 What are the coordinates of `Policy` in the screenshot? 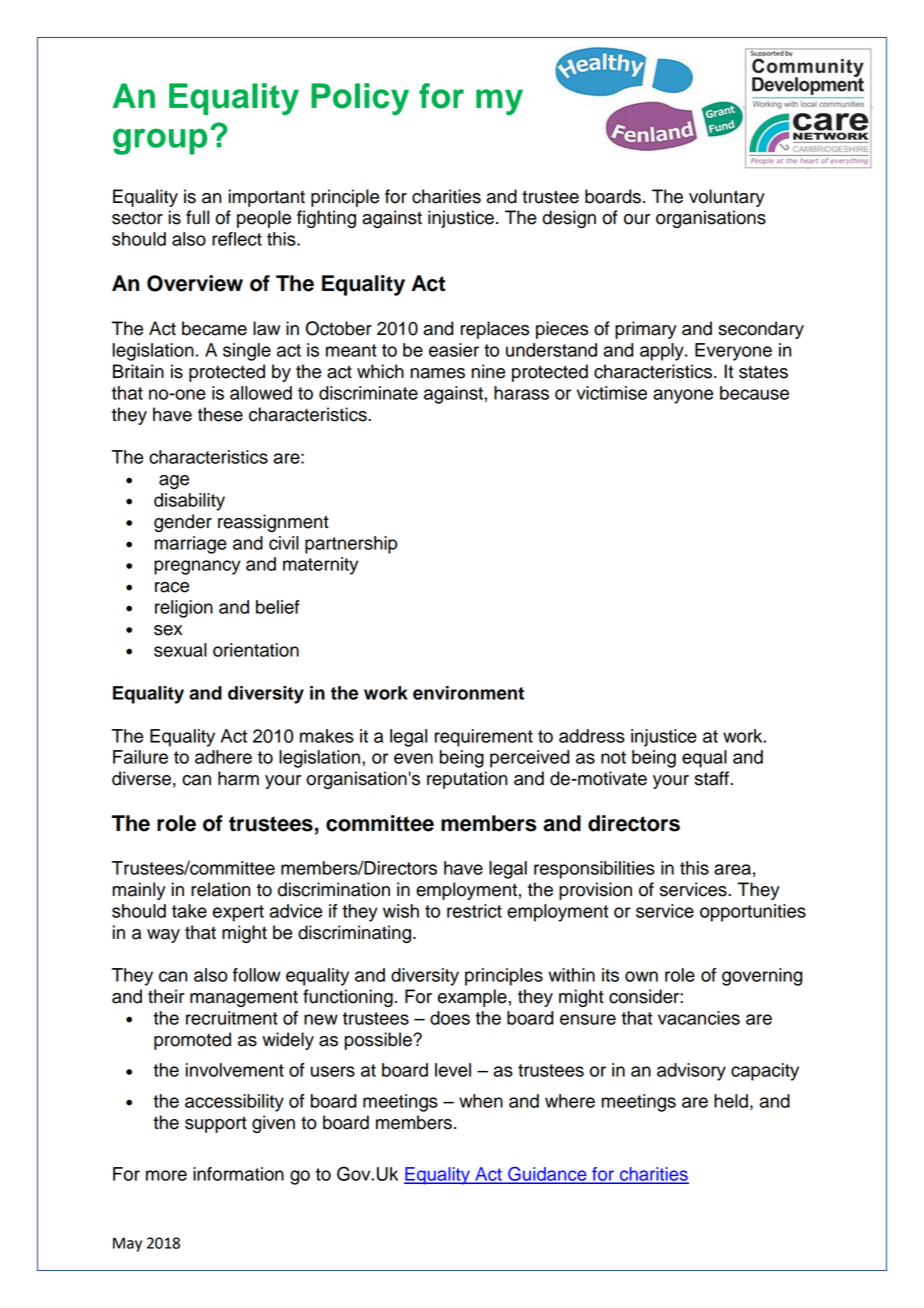 It's located at (360, 99).
